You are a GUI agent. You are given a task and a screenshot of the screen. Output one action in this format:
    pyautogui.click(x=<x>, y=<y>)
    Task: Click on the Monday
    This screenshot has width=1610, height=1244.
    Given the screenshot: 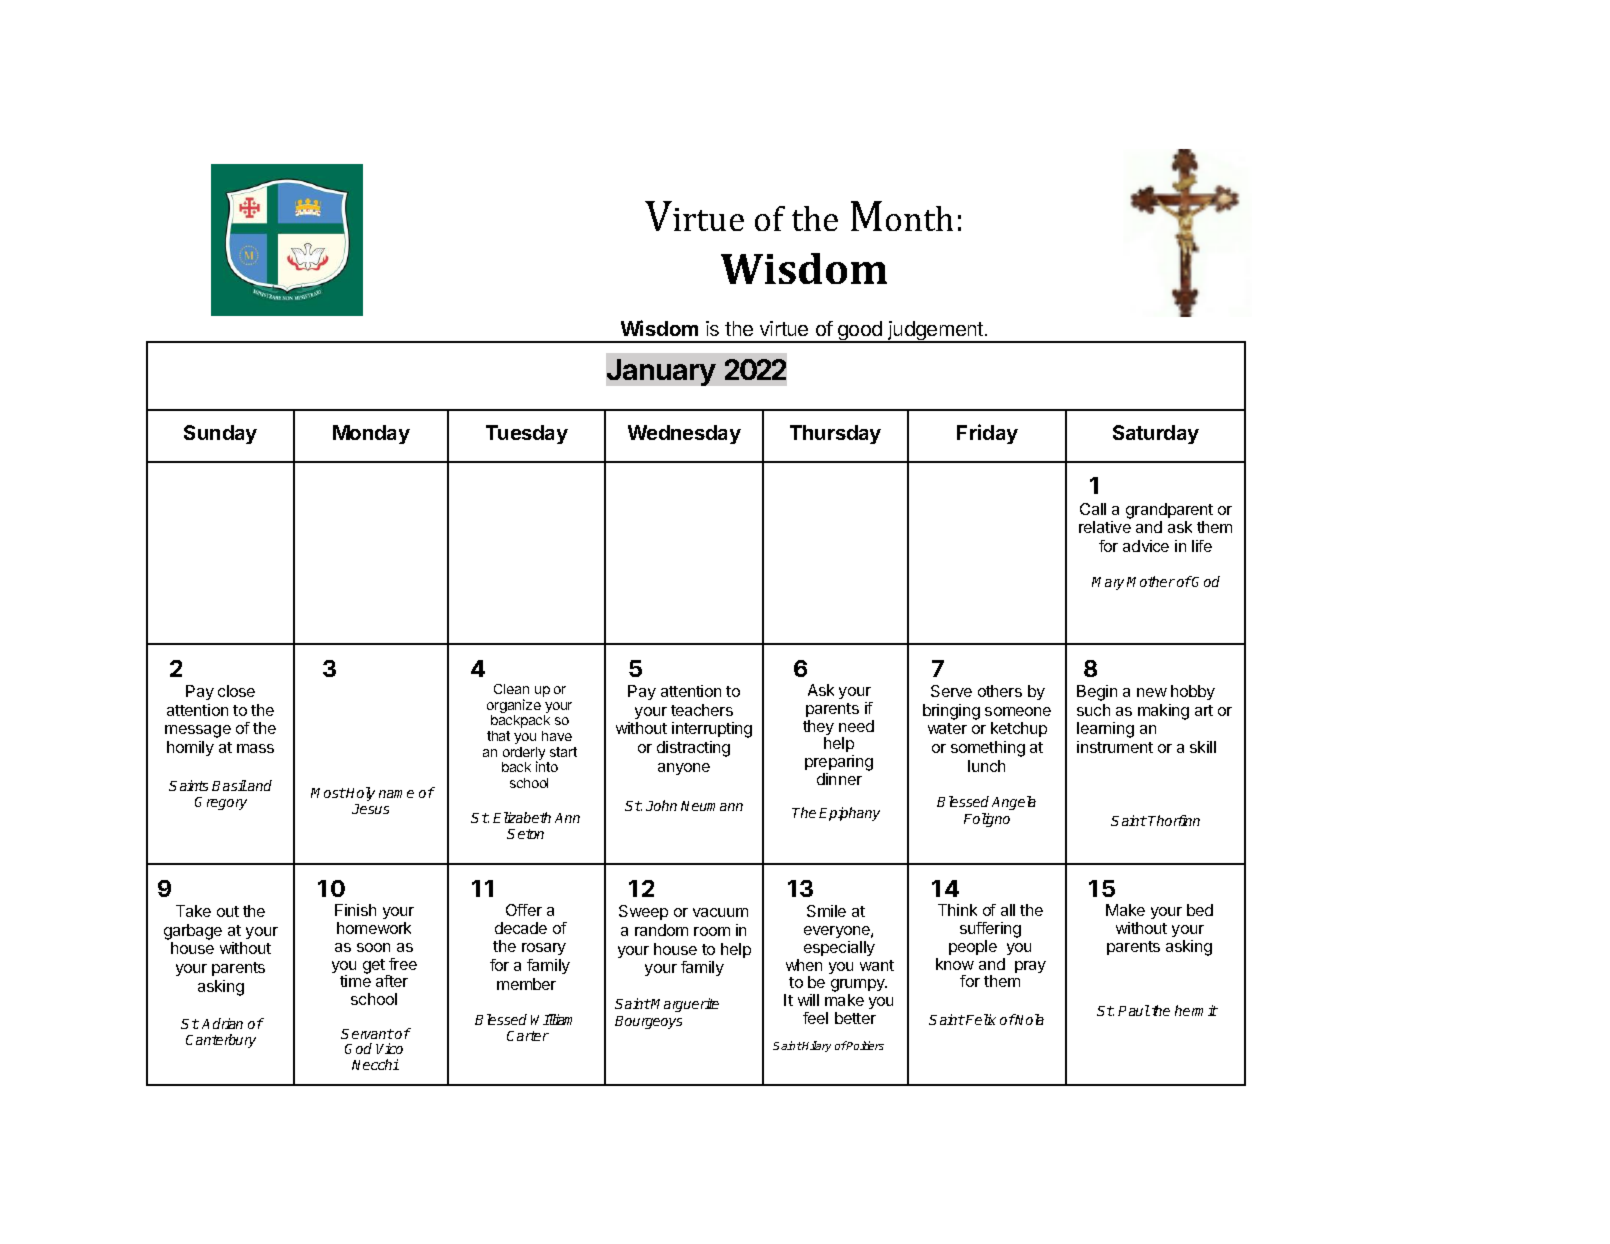 What is the action you would take?
    pyautogui.click(x=371, y=434)
